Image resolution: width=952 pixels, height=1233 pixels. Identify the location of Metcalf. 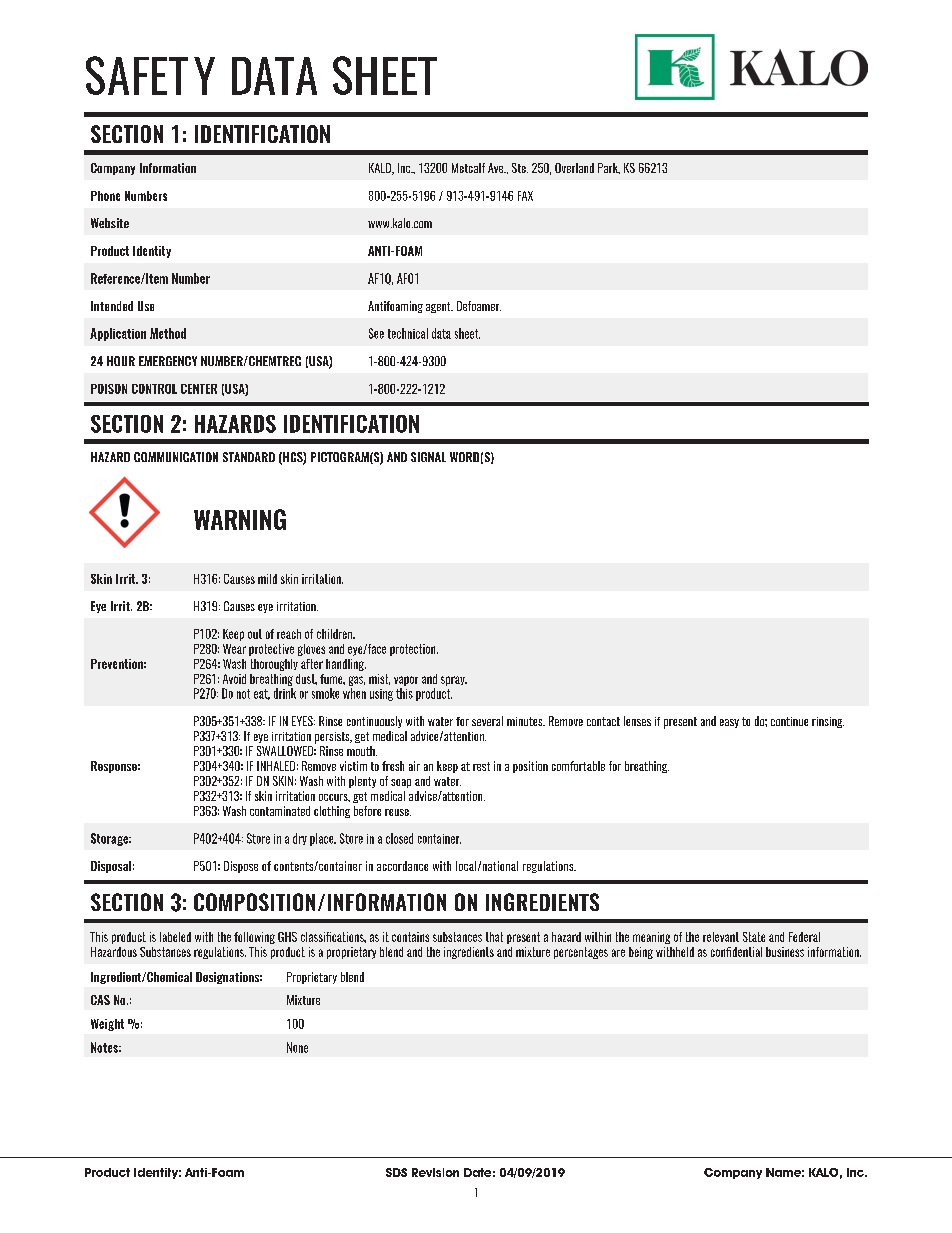
(468, 168).
